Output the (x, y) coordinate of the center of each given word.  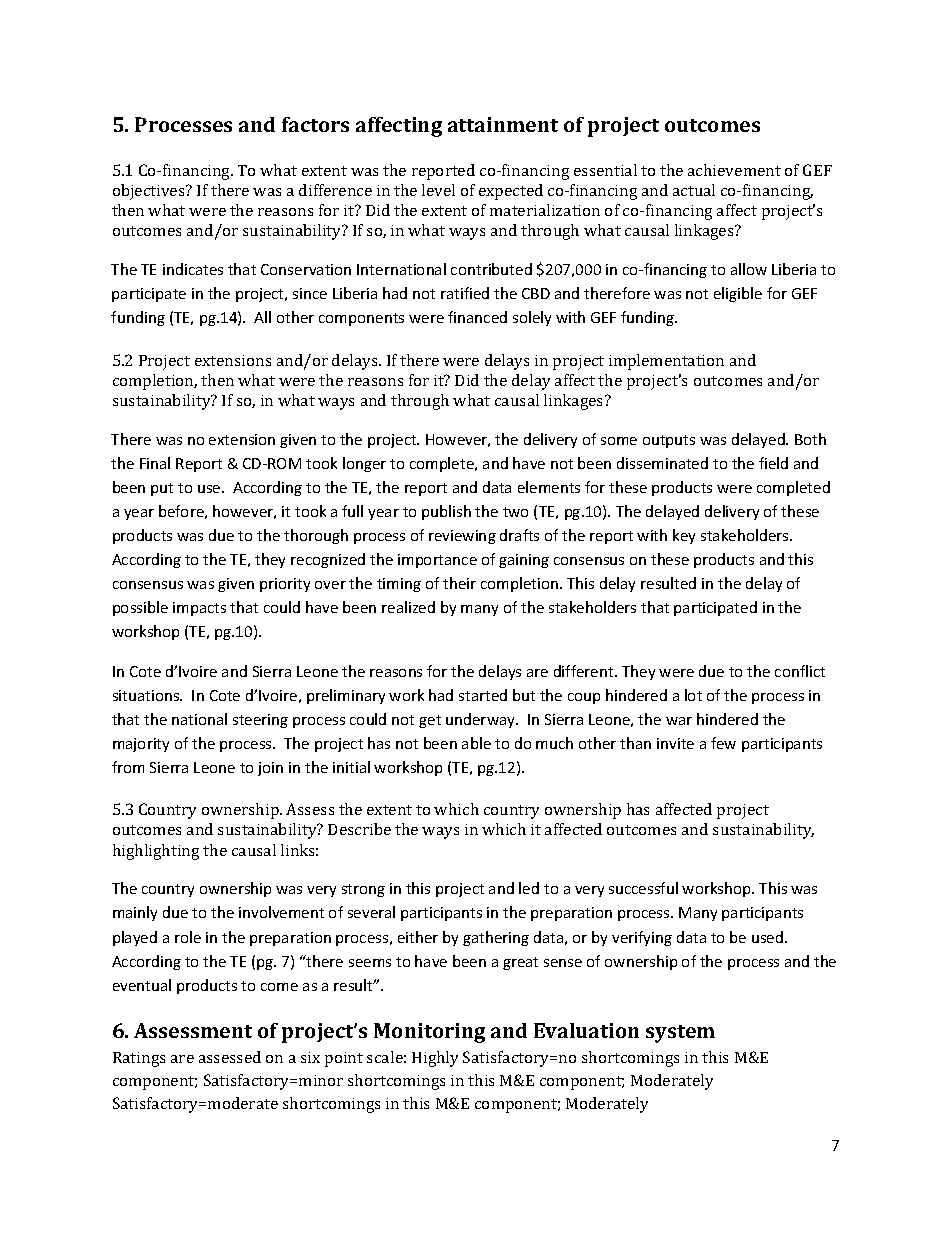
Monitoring (429, 1033)
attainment (503, 124)
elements (549, 487)
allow (749, 269)
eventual (142, 985)
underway (481, 720)
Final (155, 463)
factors (315, 124)
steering (260, 721)
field (773, 463)
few (723, 743)
